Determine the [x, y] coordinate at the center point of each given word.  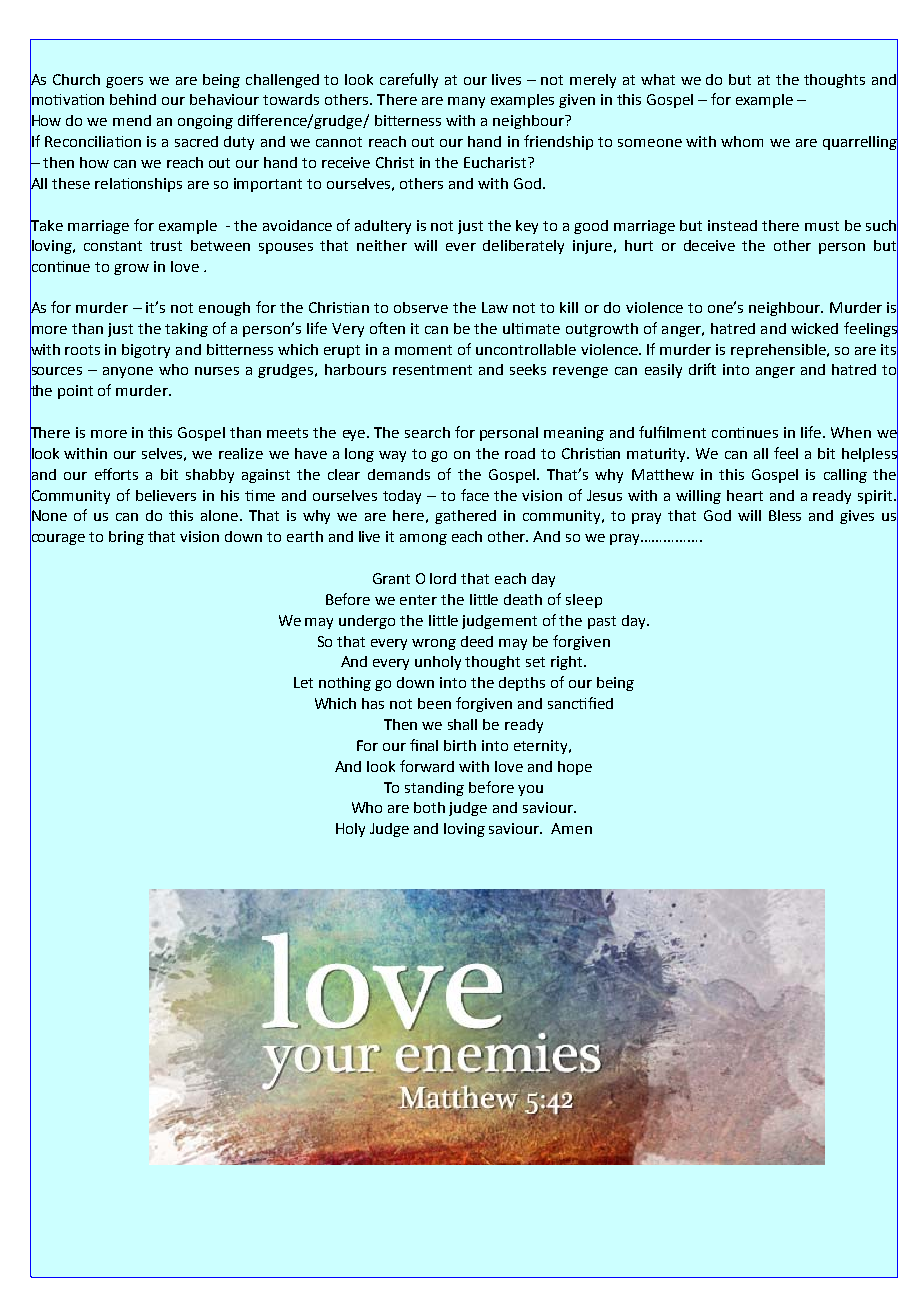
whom [742, 141]
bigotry [146, 351]
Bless [785, 515]
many [466, 102]
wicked [814, 328]
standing [434, 789]
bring [126, 538]
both [429, 807]
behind [133, 99]
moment [423, 350]
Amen [571, 828]
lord [443, 578]
